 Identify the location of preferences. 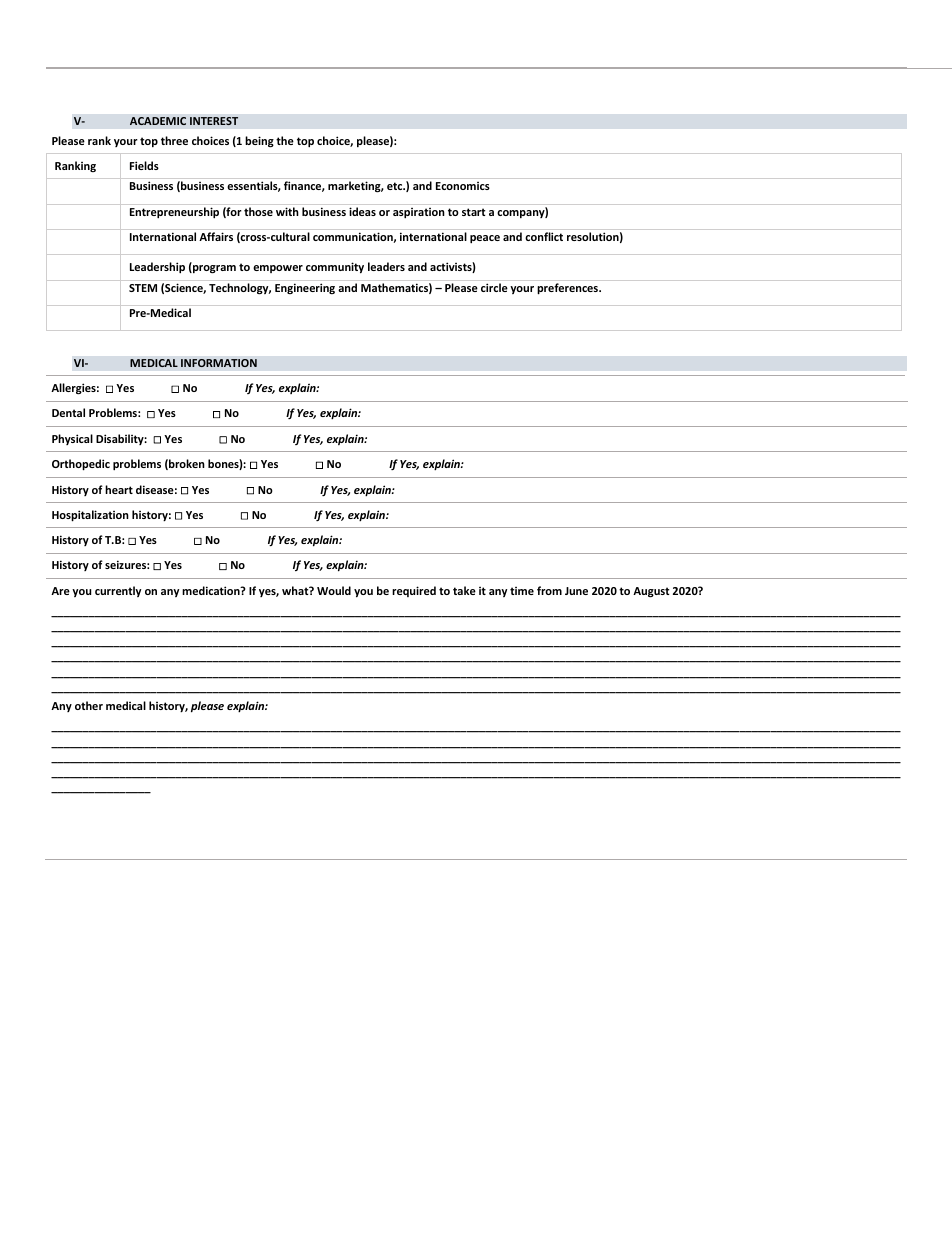
(569, 289).
